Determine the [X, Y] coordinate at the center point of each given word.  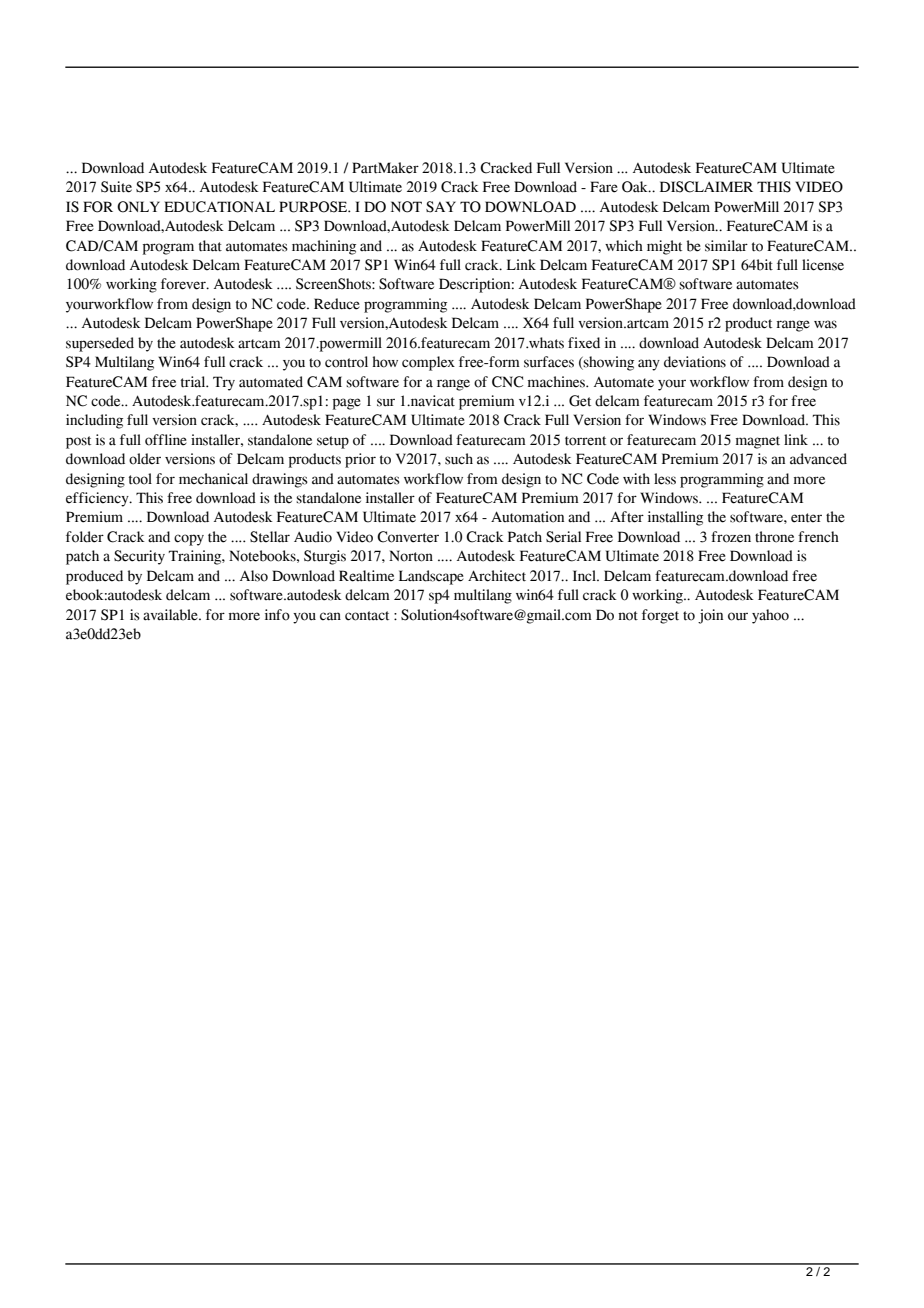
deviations [695, 362]
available [171, 615]
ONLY [138, 207]
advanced [818, 459]
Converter [408, 537]
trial [194, 382]
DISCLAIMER [706, 187]
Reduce [337, 304]
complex [428, 363]
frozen [731, 537]
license [823, 265]
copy [189, 540]
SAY [441, 207]
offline [166, 440]
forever [184, 284]
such [459, 459]
